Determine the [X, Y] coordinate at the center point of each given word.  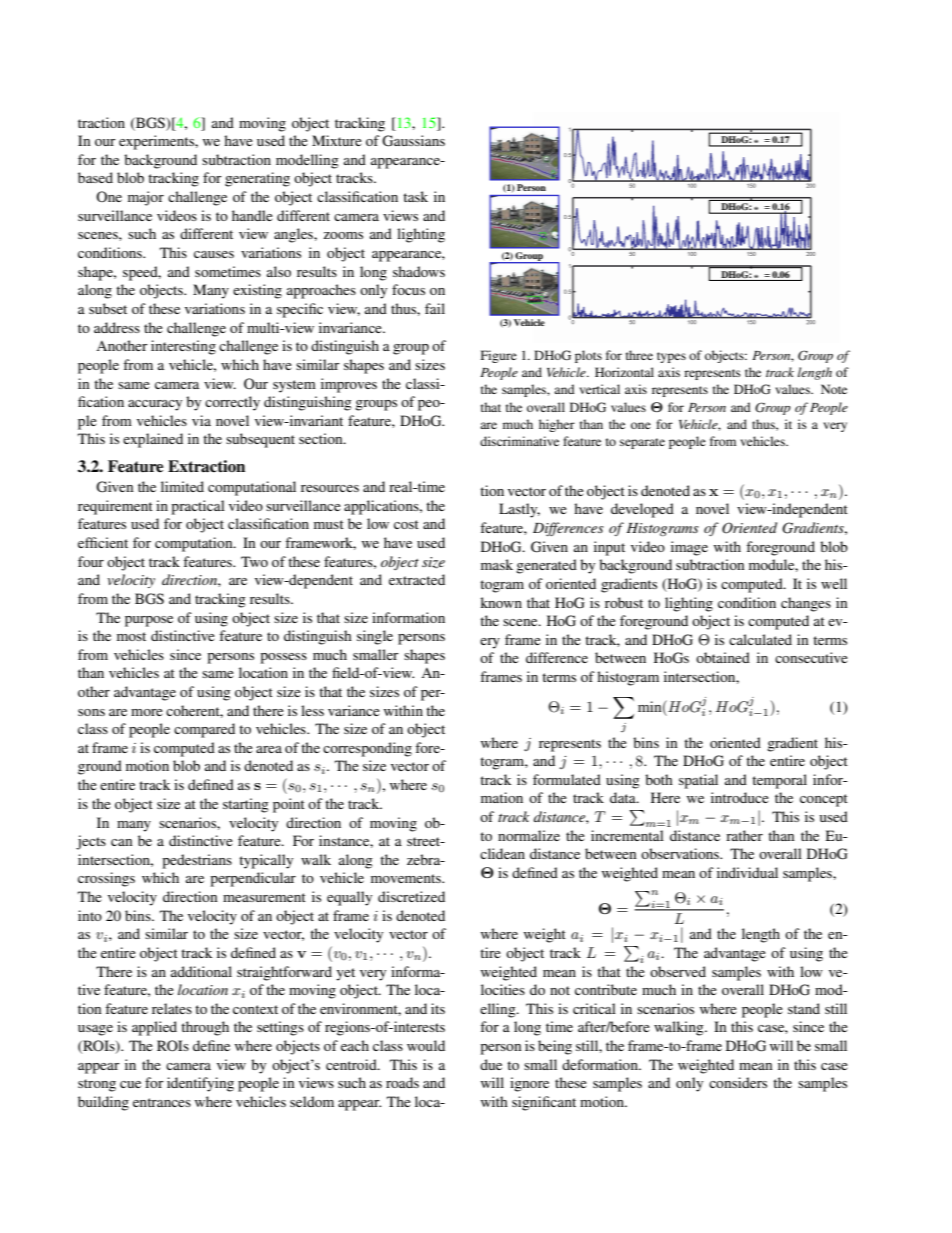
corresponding [367, 749]
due [491, 1064]
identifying [200, 1084]
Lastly [519, 510]
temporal [779, 781]
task [415, 196]
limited [182, 486]
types [671, 357]
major [146, 198]
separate [642, 443]
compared [204, 730]
